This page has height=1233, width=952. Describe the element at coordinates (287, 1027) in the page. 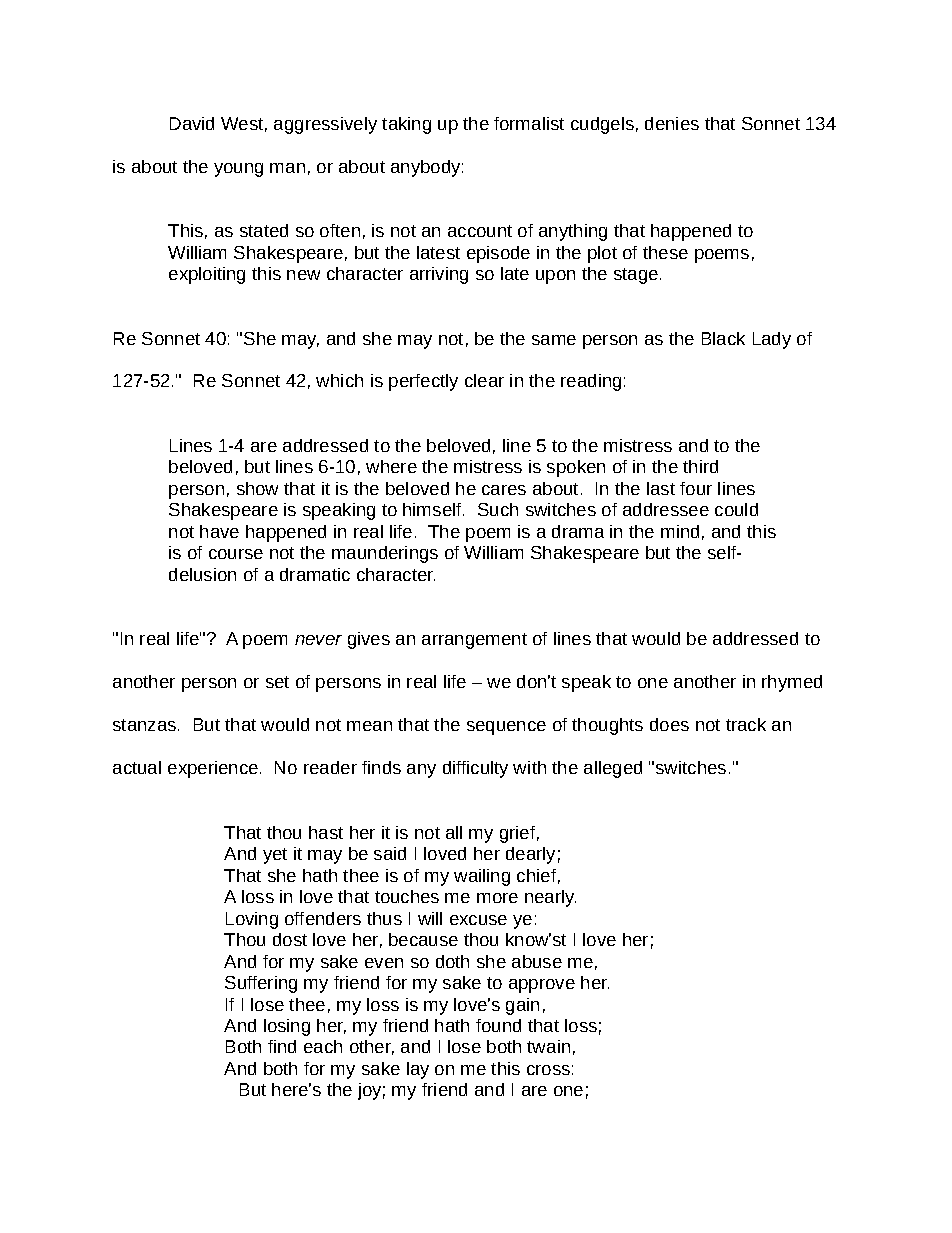

I see `losing` at that location.
